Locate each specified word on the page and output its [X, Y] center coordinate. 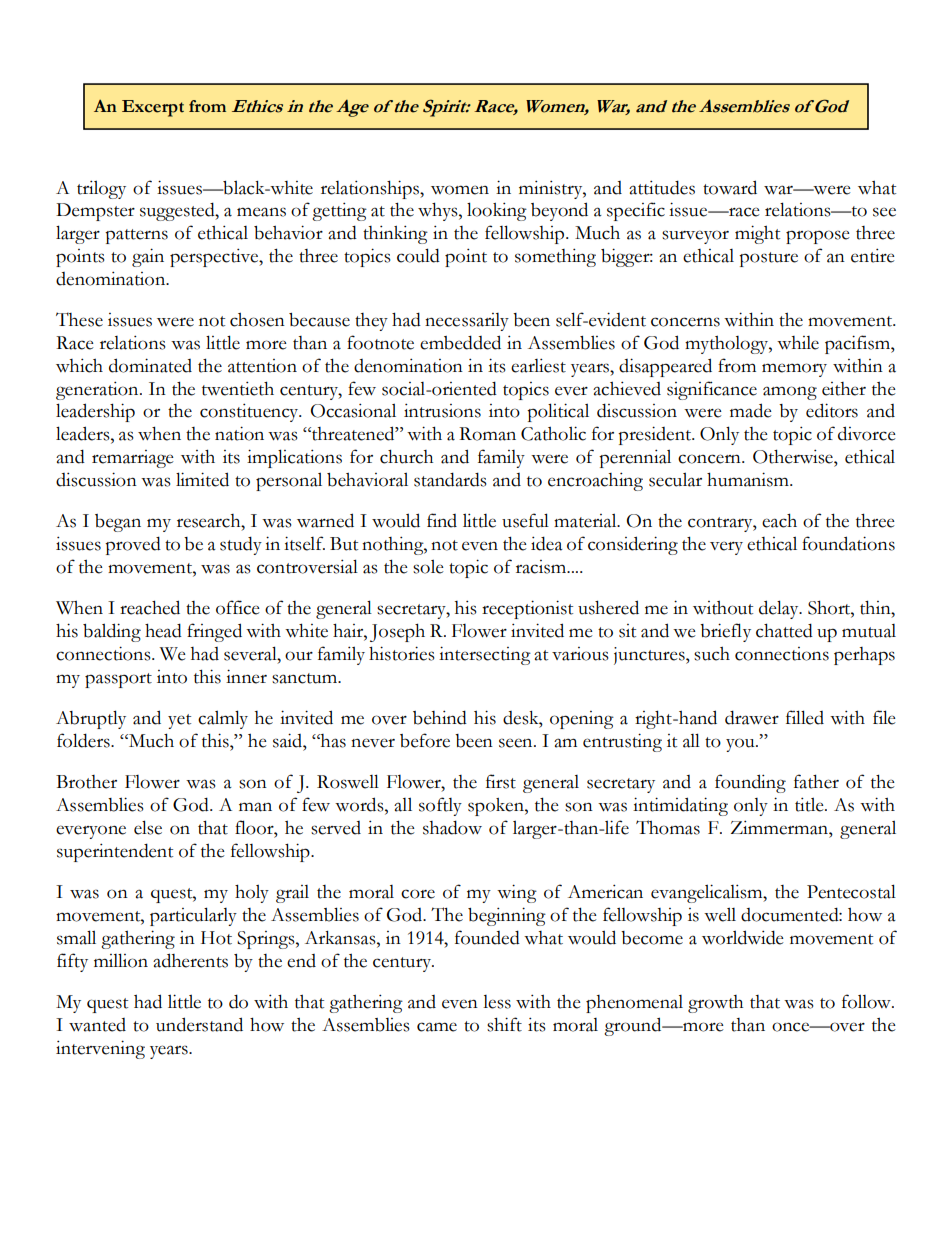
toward [730, 187]
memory [794, 370]
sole [428, 566]
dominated [150, 365]
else [148, 827]
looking [497, 211]
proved [133, 545]
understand [199, 1024]
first [501, 781]
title [810, 804]
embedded [460, 342]
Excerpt [153, 108]
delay [780, 609]
